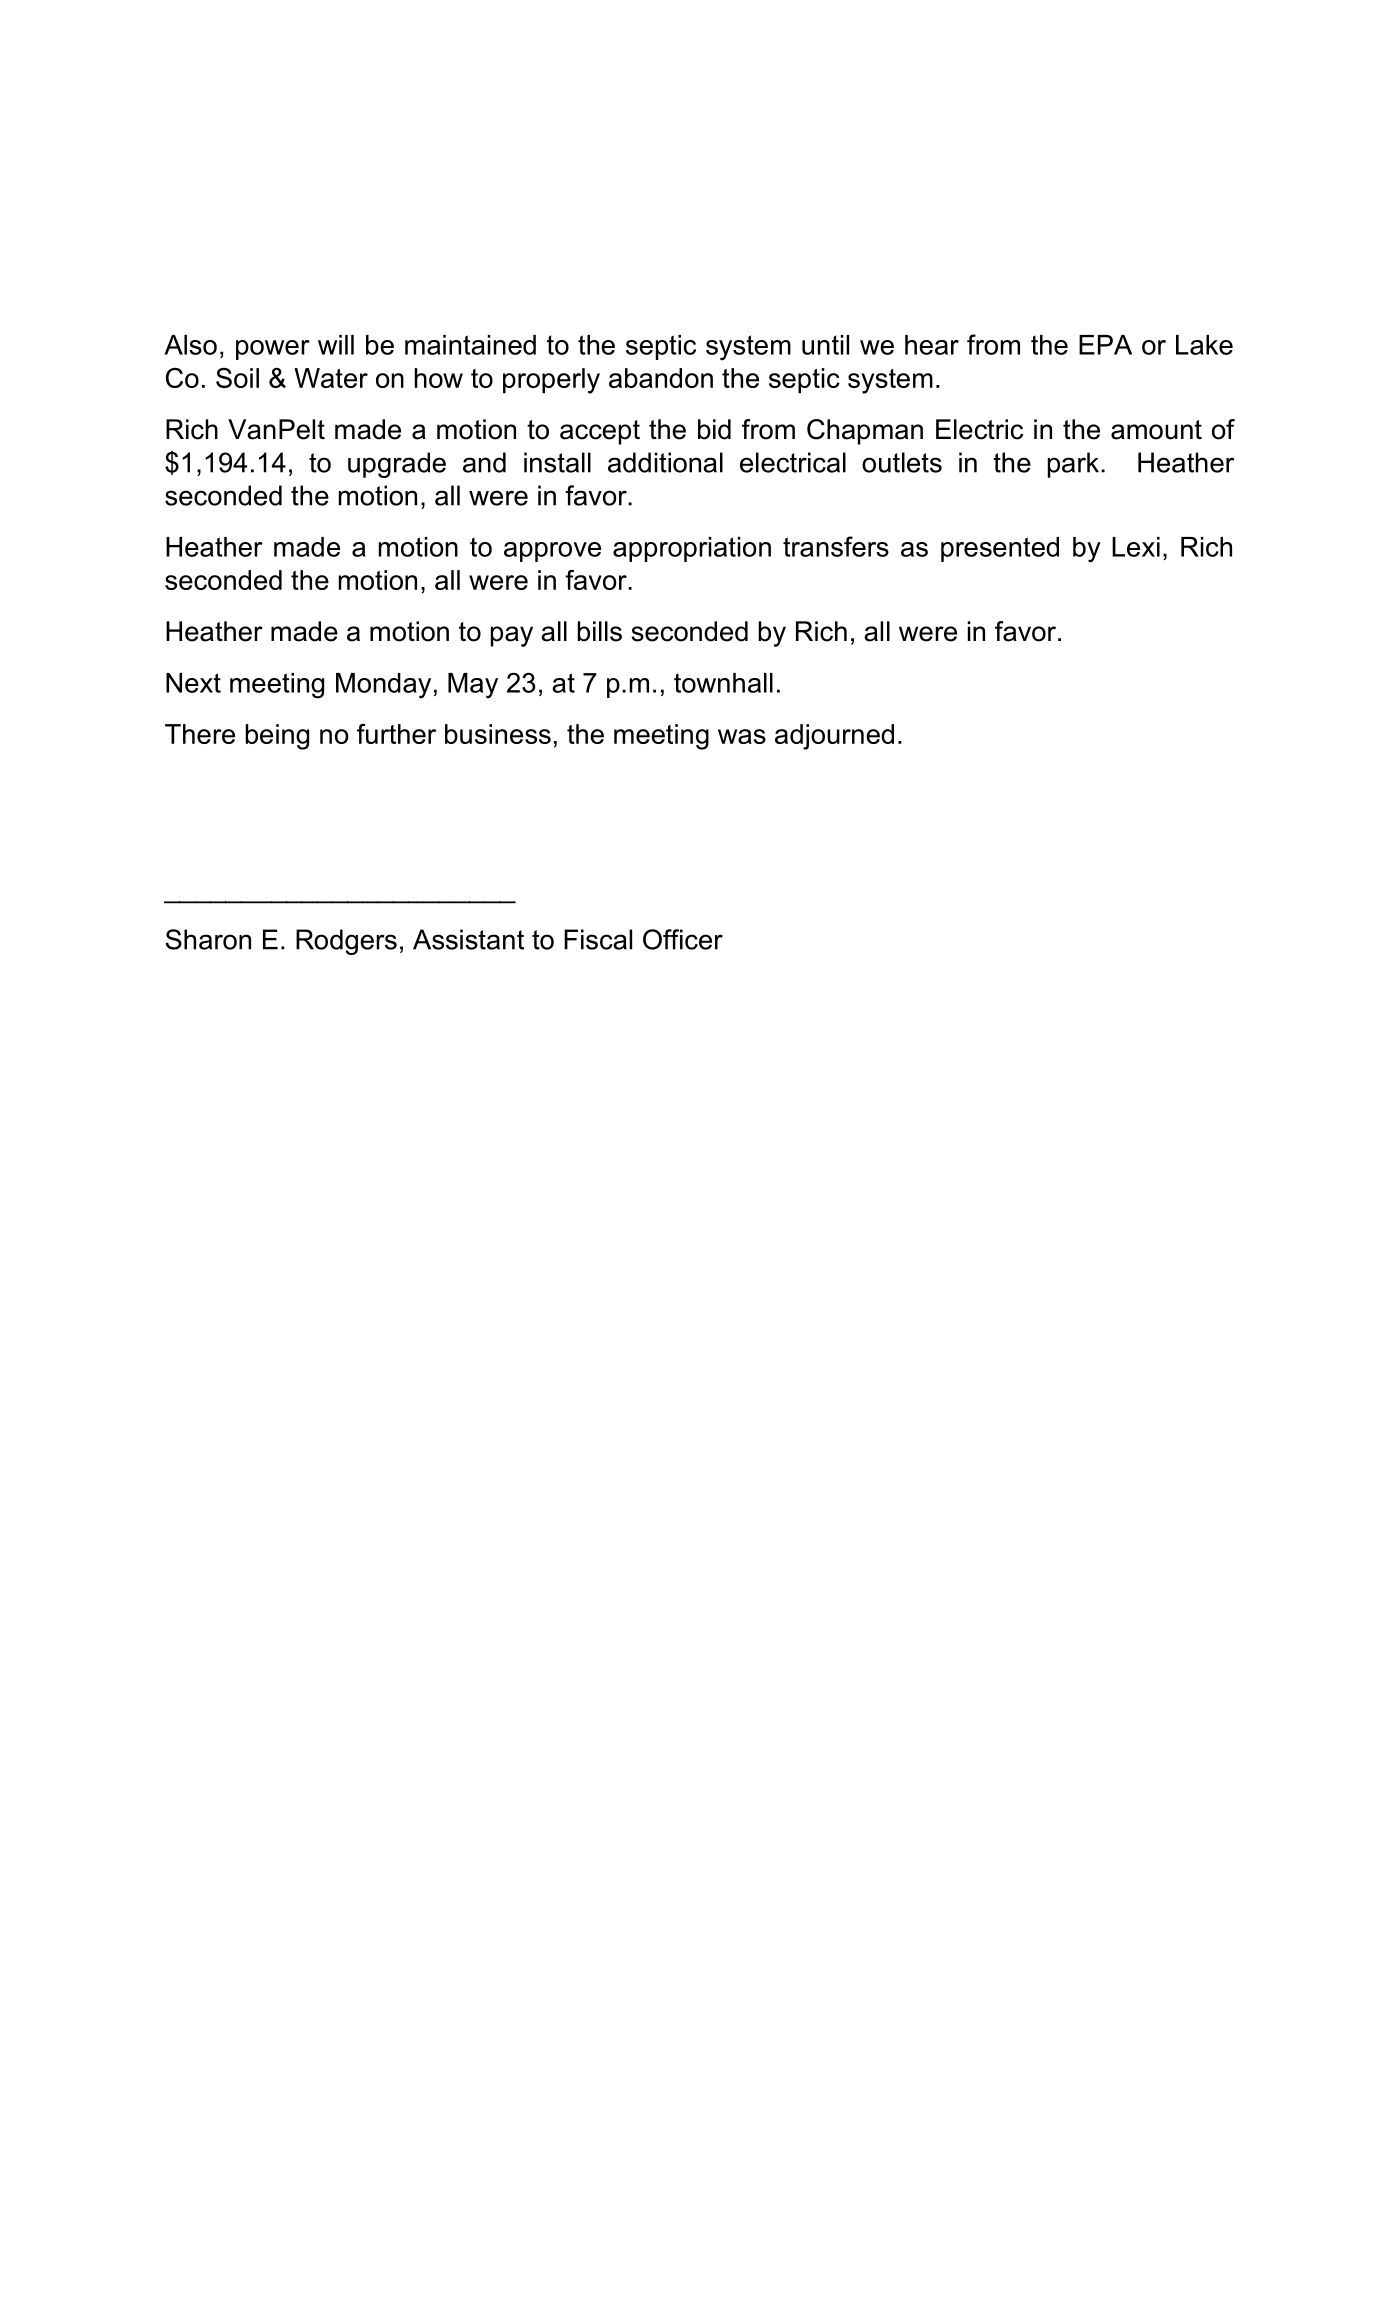 The image size is (1398, 2302). I want to click on Water, so click(331, 378).
